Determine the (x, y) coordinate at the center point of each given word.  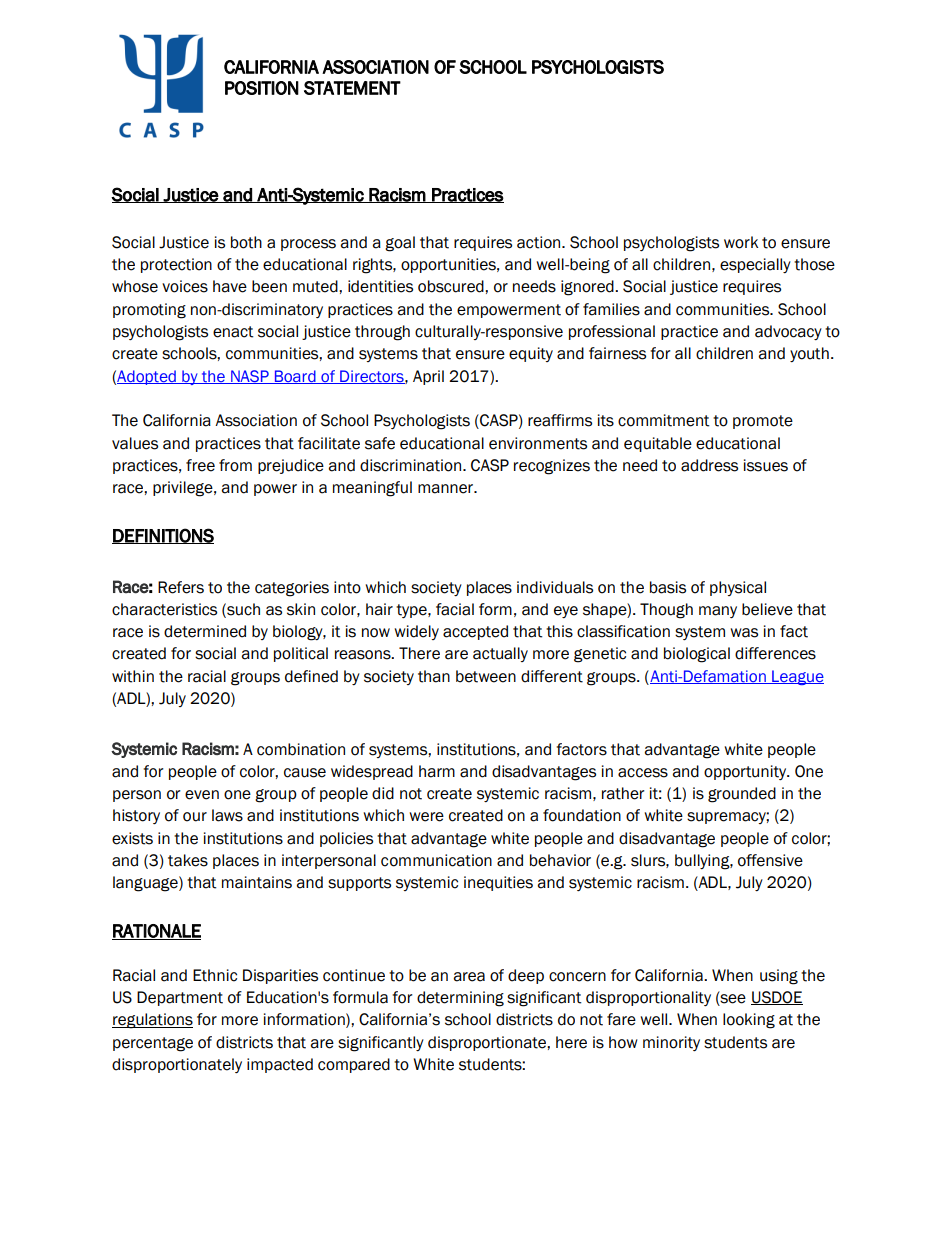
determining (460, 999)
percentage (153, 1044)
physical (738, 588)
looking (749, 1021)
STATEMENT (352, 88)
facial (455, 609)
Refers (181, 587)
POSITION (262, 88)
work (741, 242)
